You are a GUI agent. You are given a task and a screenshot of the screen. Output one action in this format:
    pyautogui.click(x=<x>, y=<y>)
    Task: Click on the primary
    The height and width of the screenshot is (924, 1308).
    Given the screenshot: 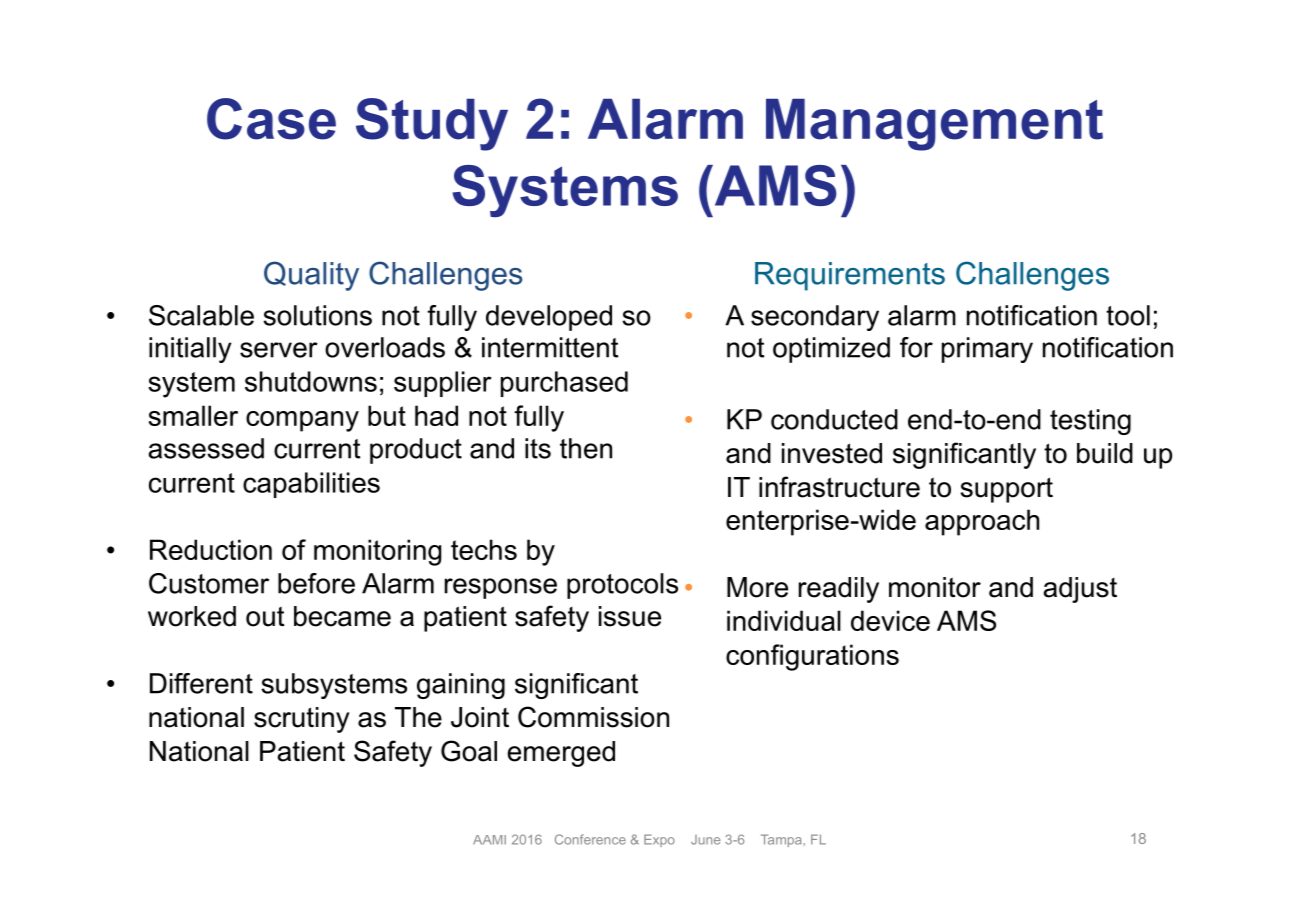 What is the action you would take?
    pyautogui.click(x=987, y=350)
